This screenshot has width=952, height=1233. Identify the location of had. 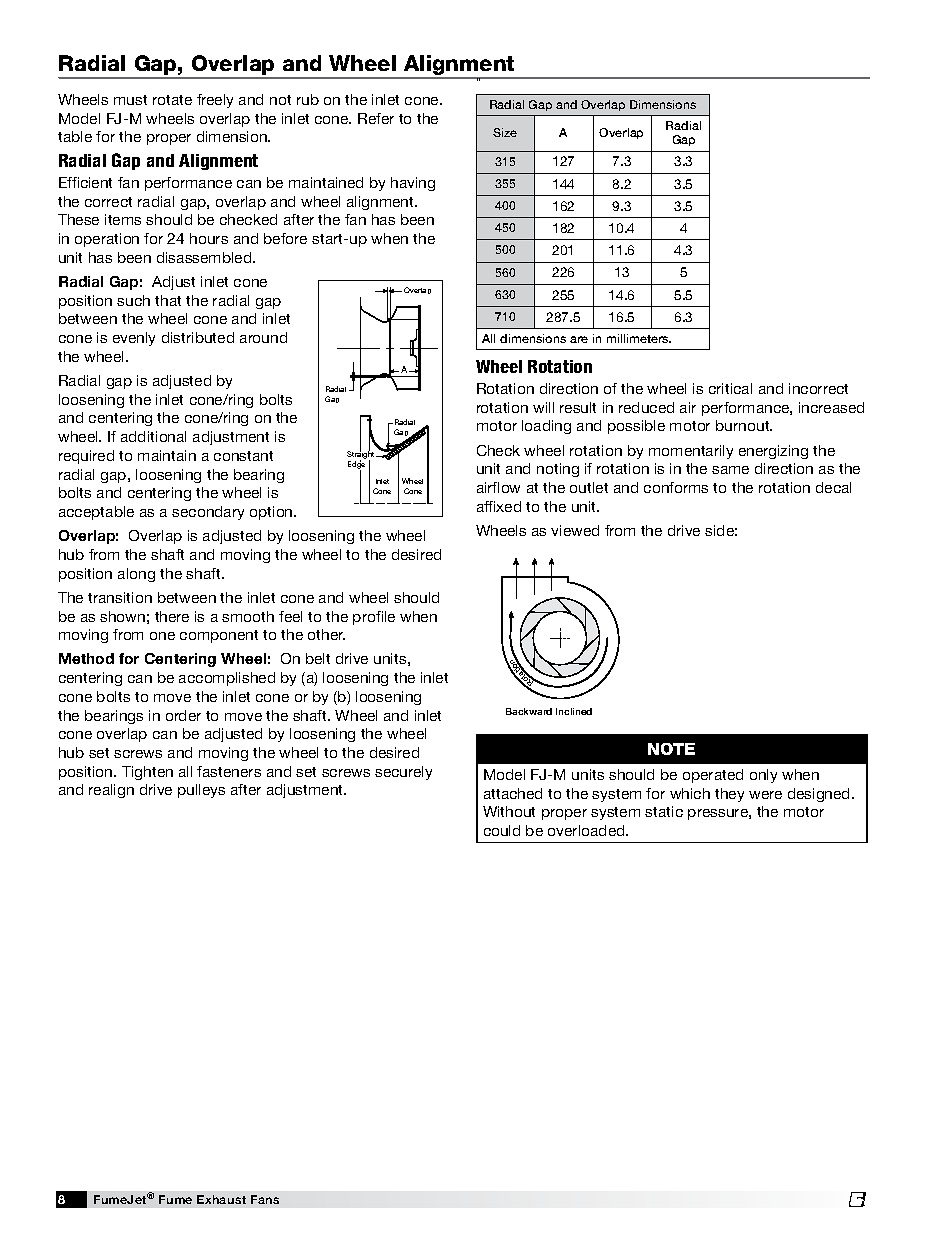
(612, 169).
